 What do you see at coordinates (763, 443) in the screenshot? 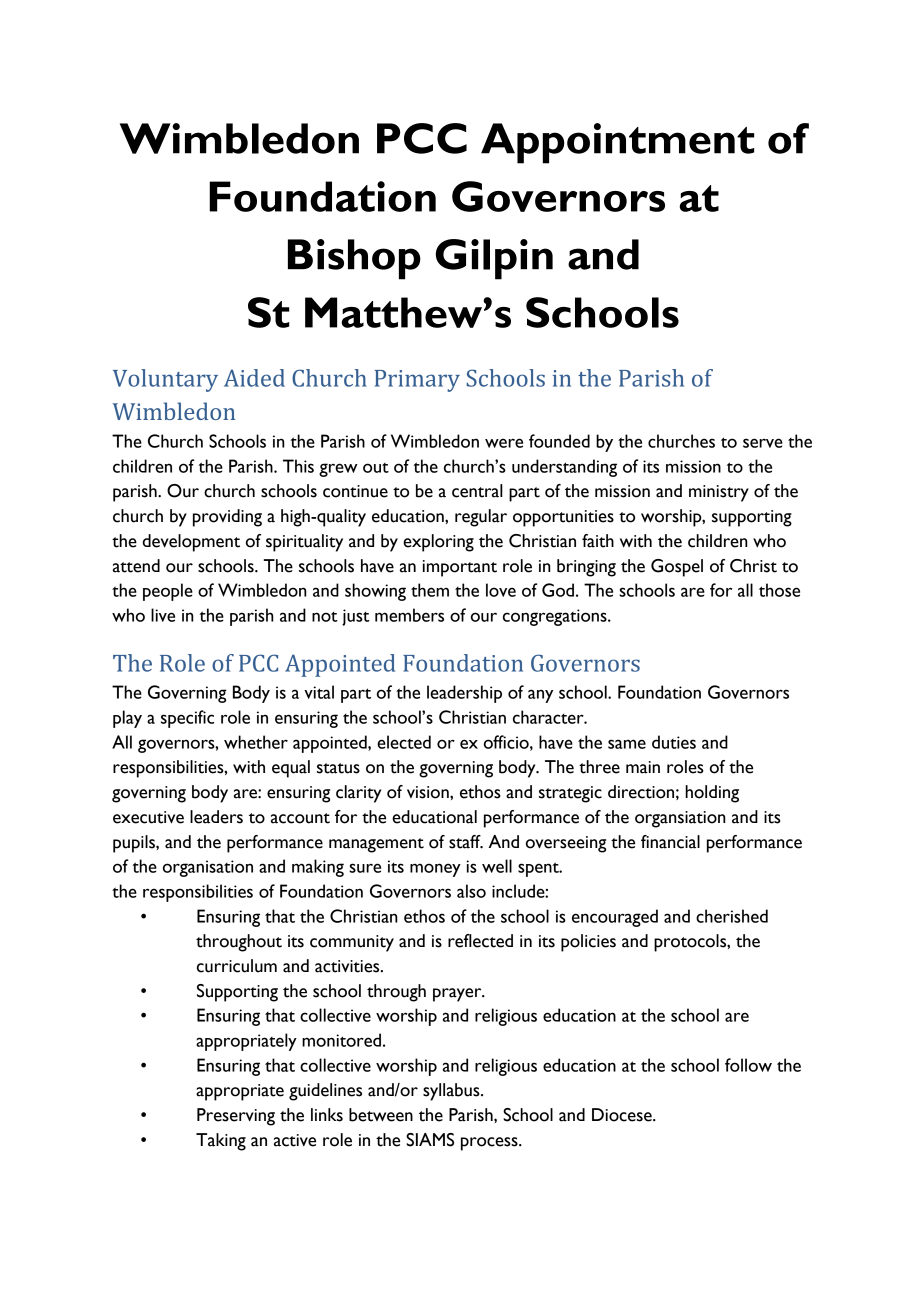
I see `serve` at bounding box center [763, 443].
